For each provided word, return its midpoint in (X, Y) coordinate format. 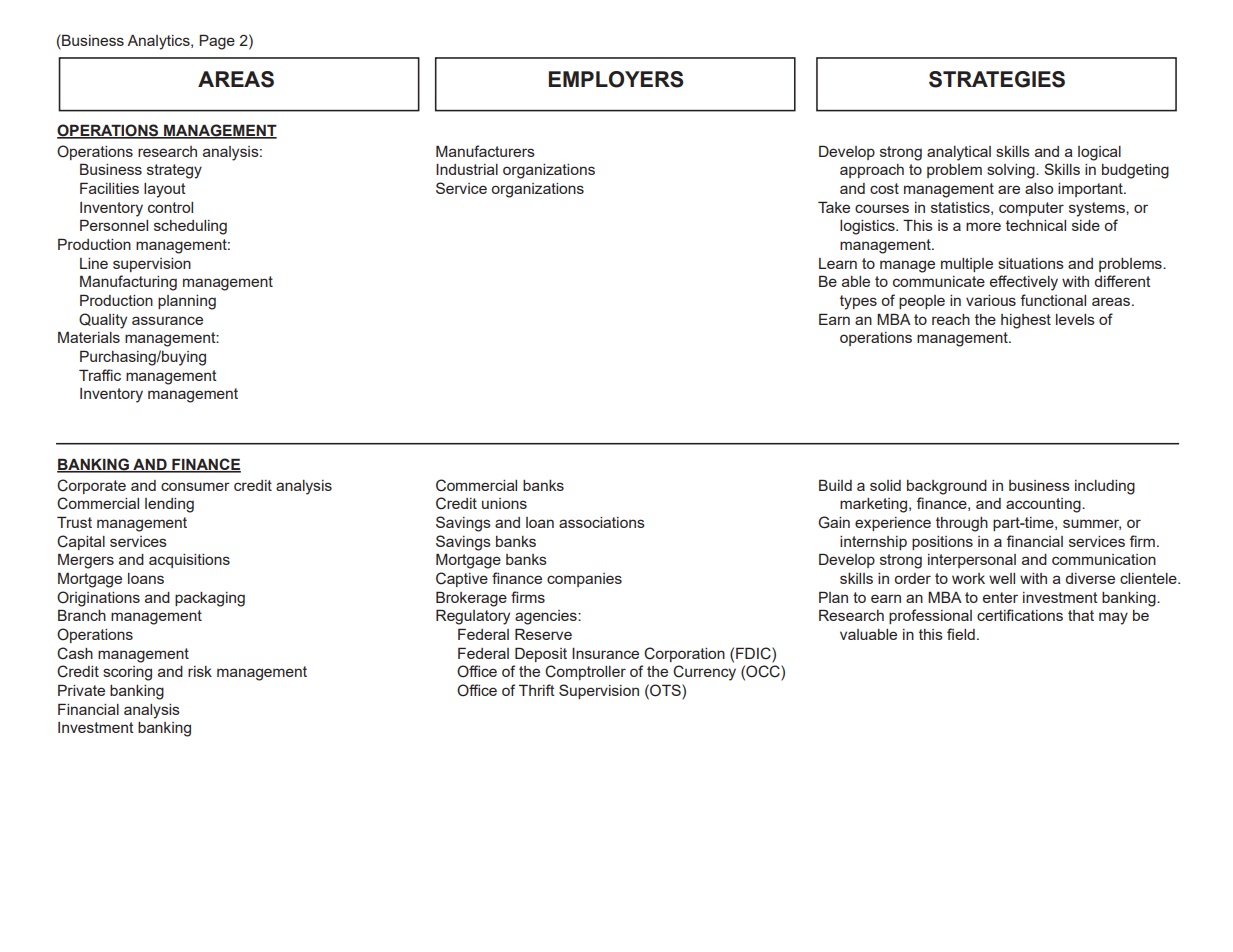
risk (200, 671)
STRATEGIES (997, 79)
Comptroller (585, 672)
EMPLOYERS (616, 79)
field (961, 634)
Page (217, 42)
